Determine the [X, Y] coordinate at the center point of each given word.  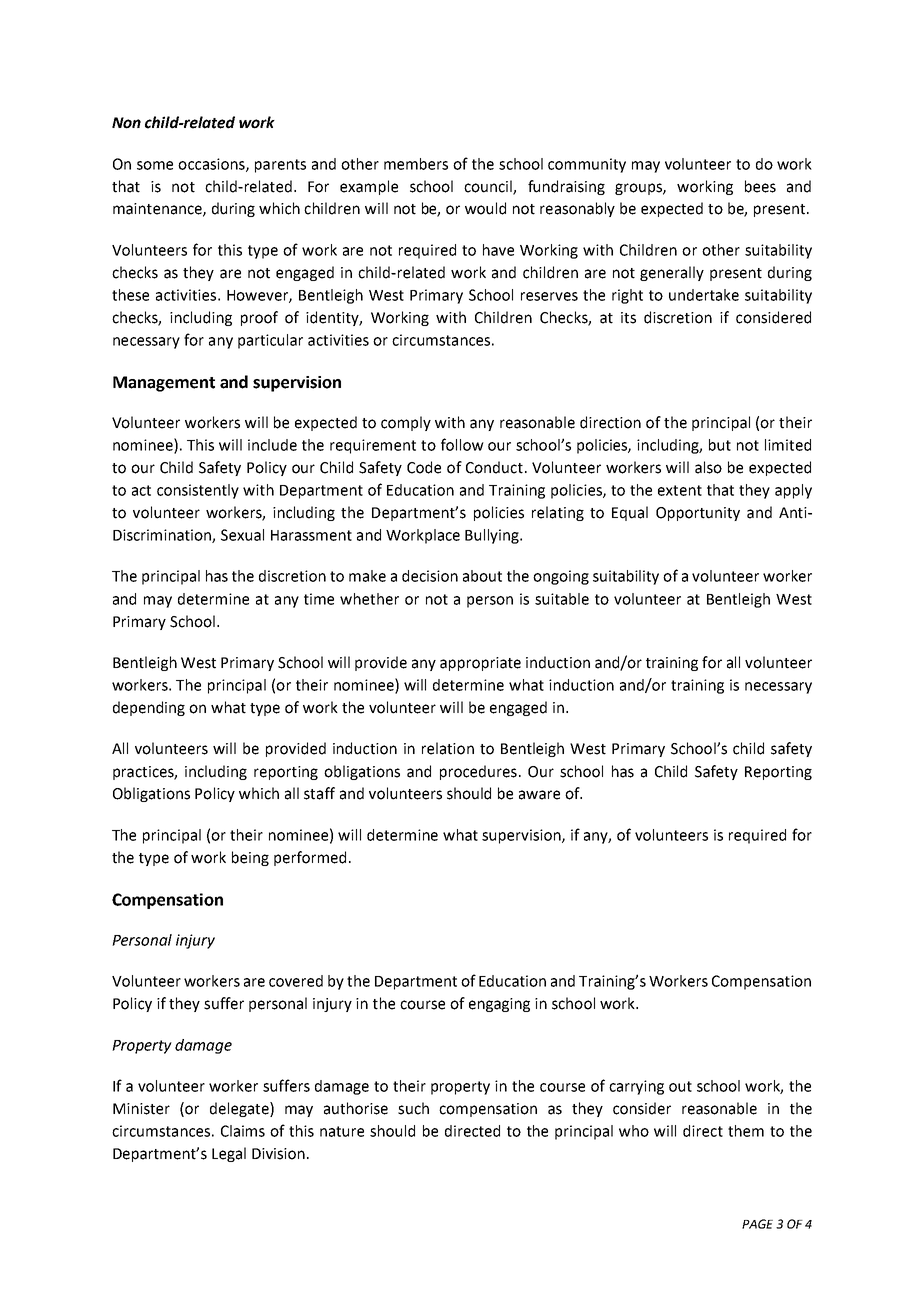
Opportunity [698, 514]
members [416, 164]
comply [406, 423]
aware [539, 795]
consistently [198, 491]
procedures [478, 772]
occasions [212, 165]
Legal [229, 1154]
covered [296, 981]
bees [760, 186]
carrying [636, 1087]
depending [149, 708]
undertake [704, 295]
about [482, 576]
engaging [499, 1005]
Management [164, 384]
